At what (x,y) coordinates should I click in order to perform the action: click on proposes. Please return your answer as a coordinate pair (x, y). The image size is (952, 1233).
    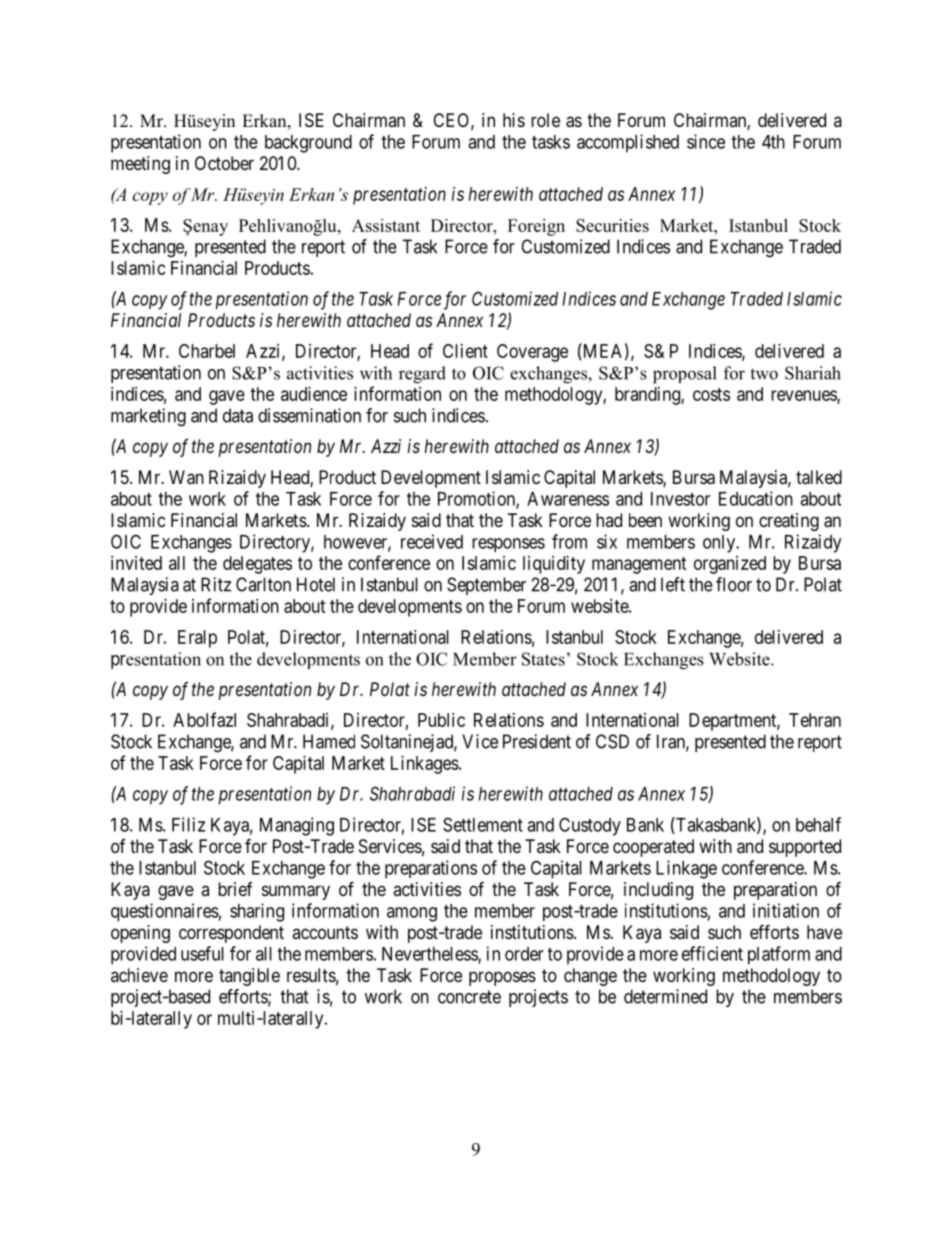
    Looking at the image, I should click on (502, 978).
